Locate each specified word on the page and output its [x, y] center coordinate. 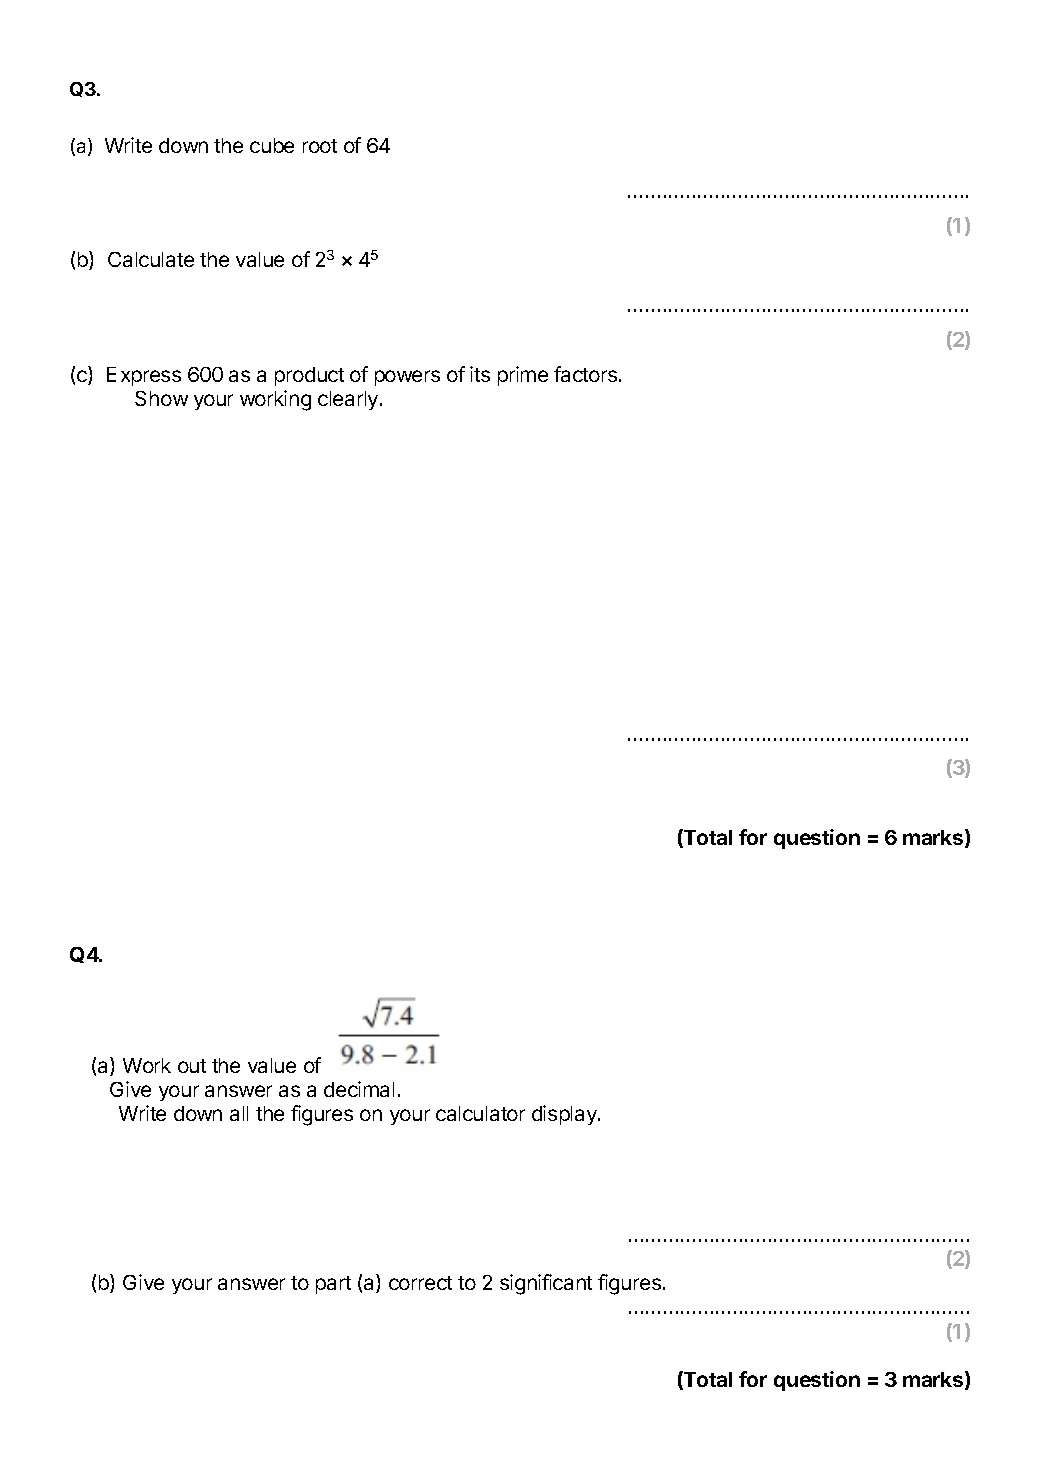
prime [523, 376]
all [239, 1113]
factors [587, 374]
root [320, 146]
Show [161, 398]
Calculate [151, 259]
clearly [349, 400]
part [333, 1285]
